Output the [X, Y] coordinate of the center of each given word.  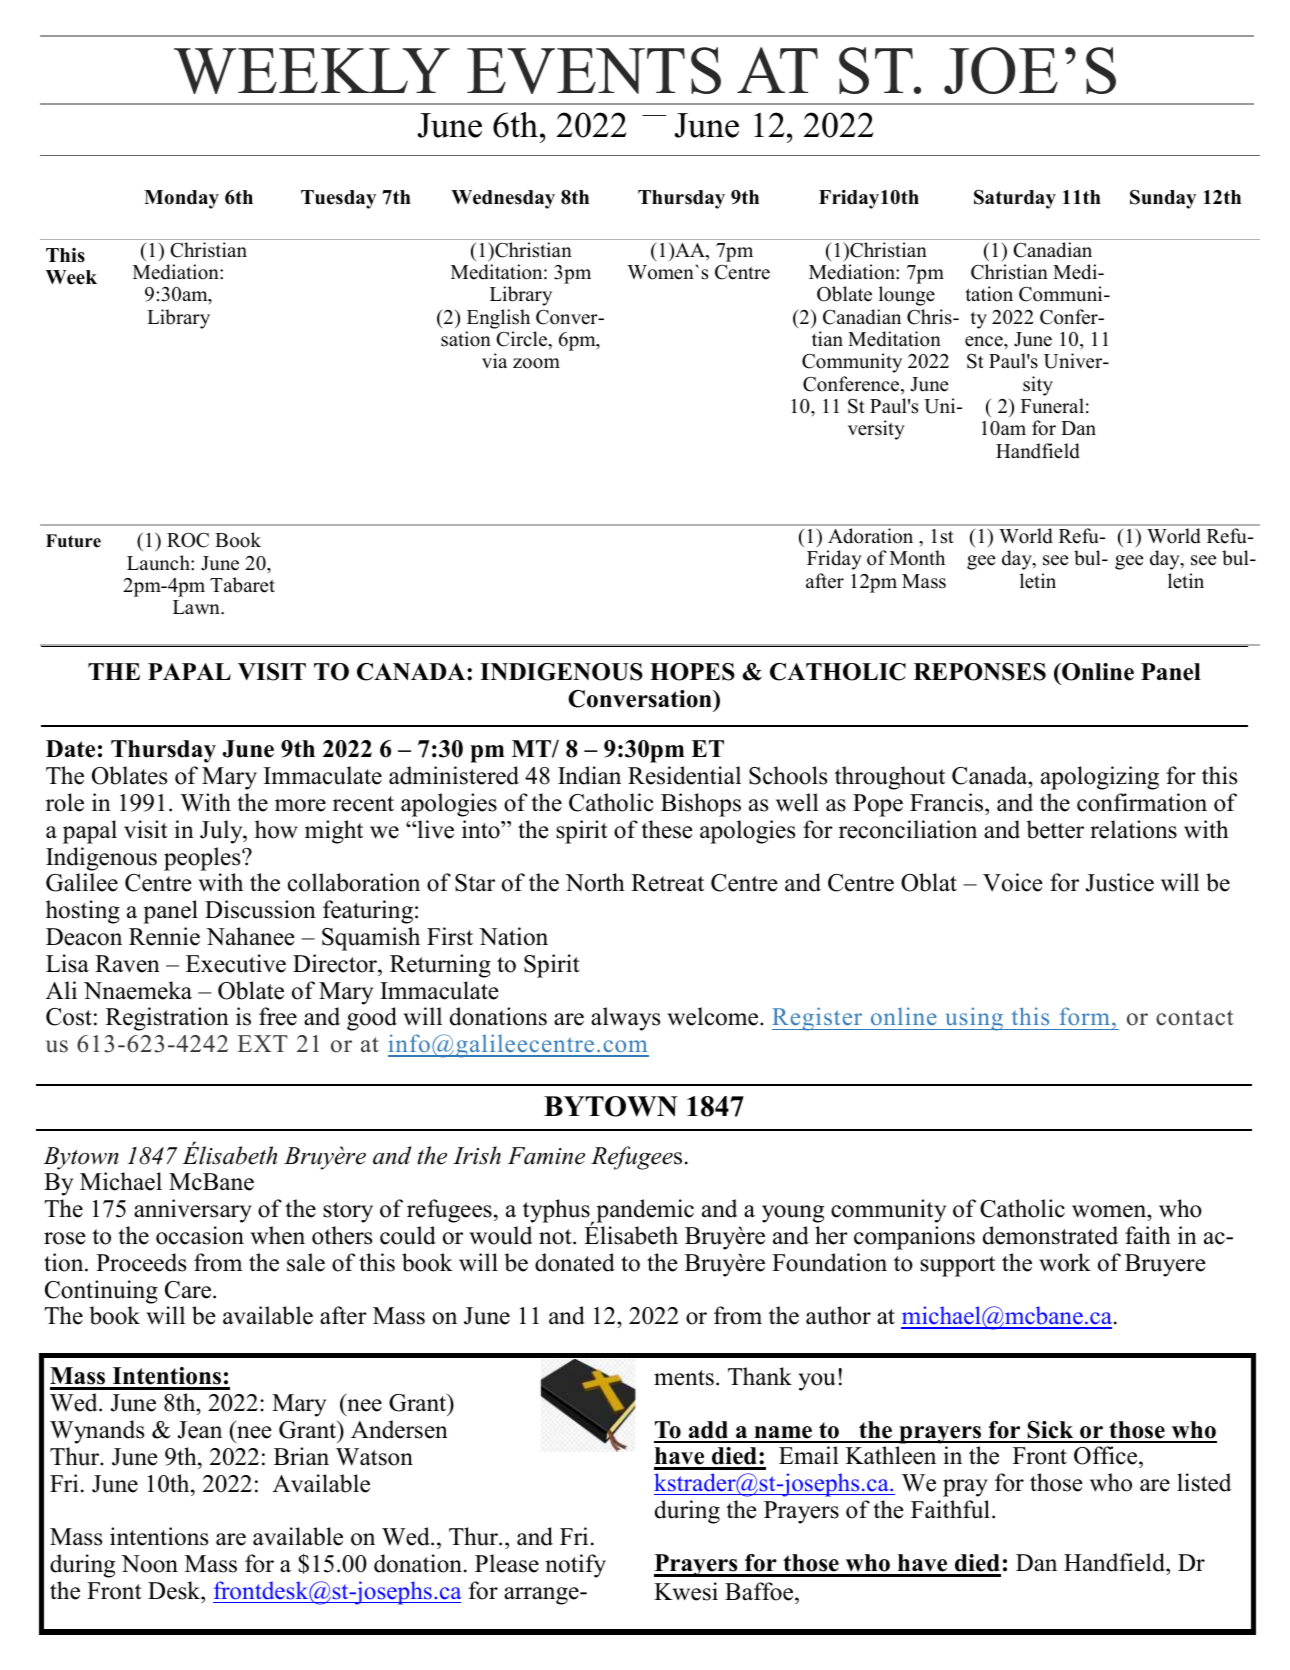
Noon [149, 1564]
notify [575, 1566]
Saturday [1015, 199]
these [667, 829]
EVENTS [594, 70]
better [1055, 829]
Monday [181, 199]
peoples [203, 859]
